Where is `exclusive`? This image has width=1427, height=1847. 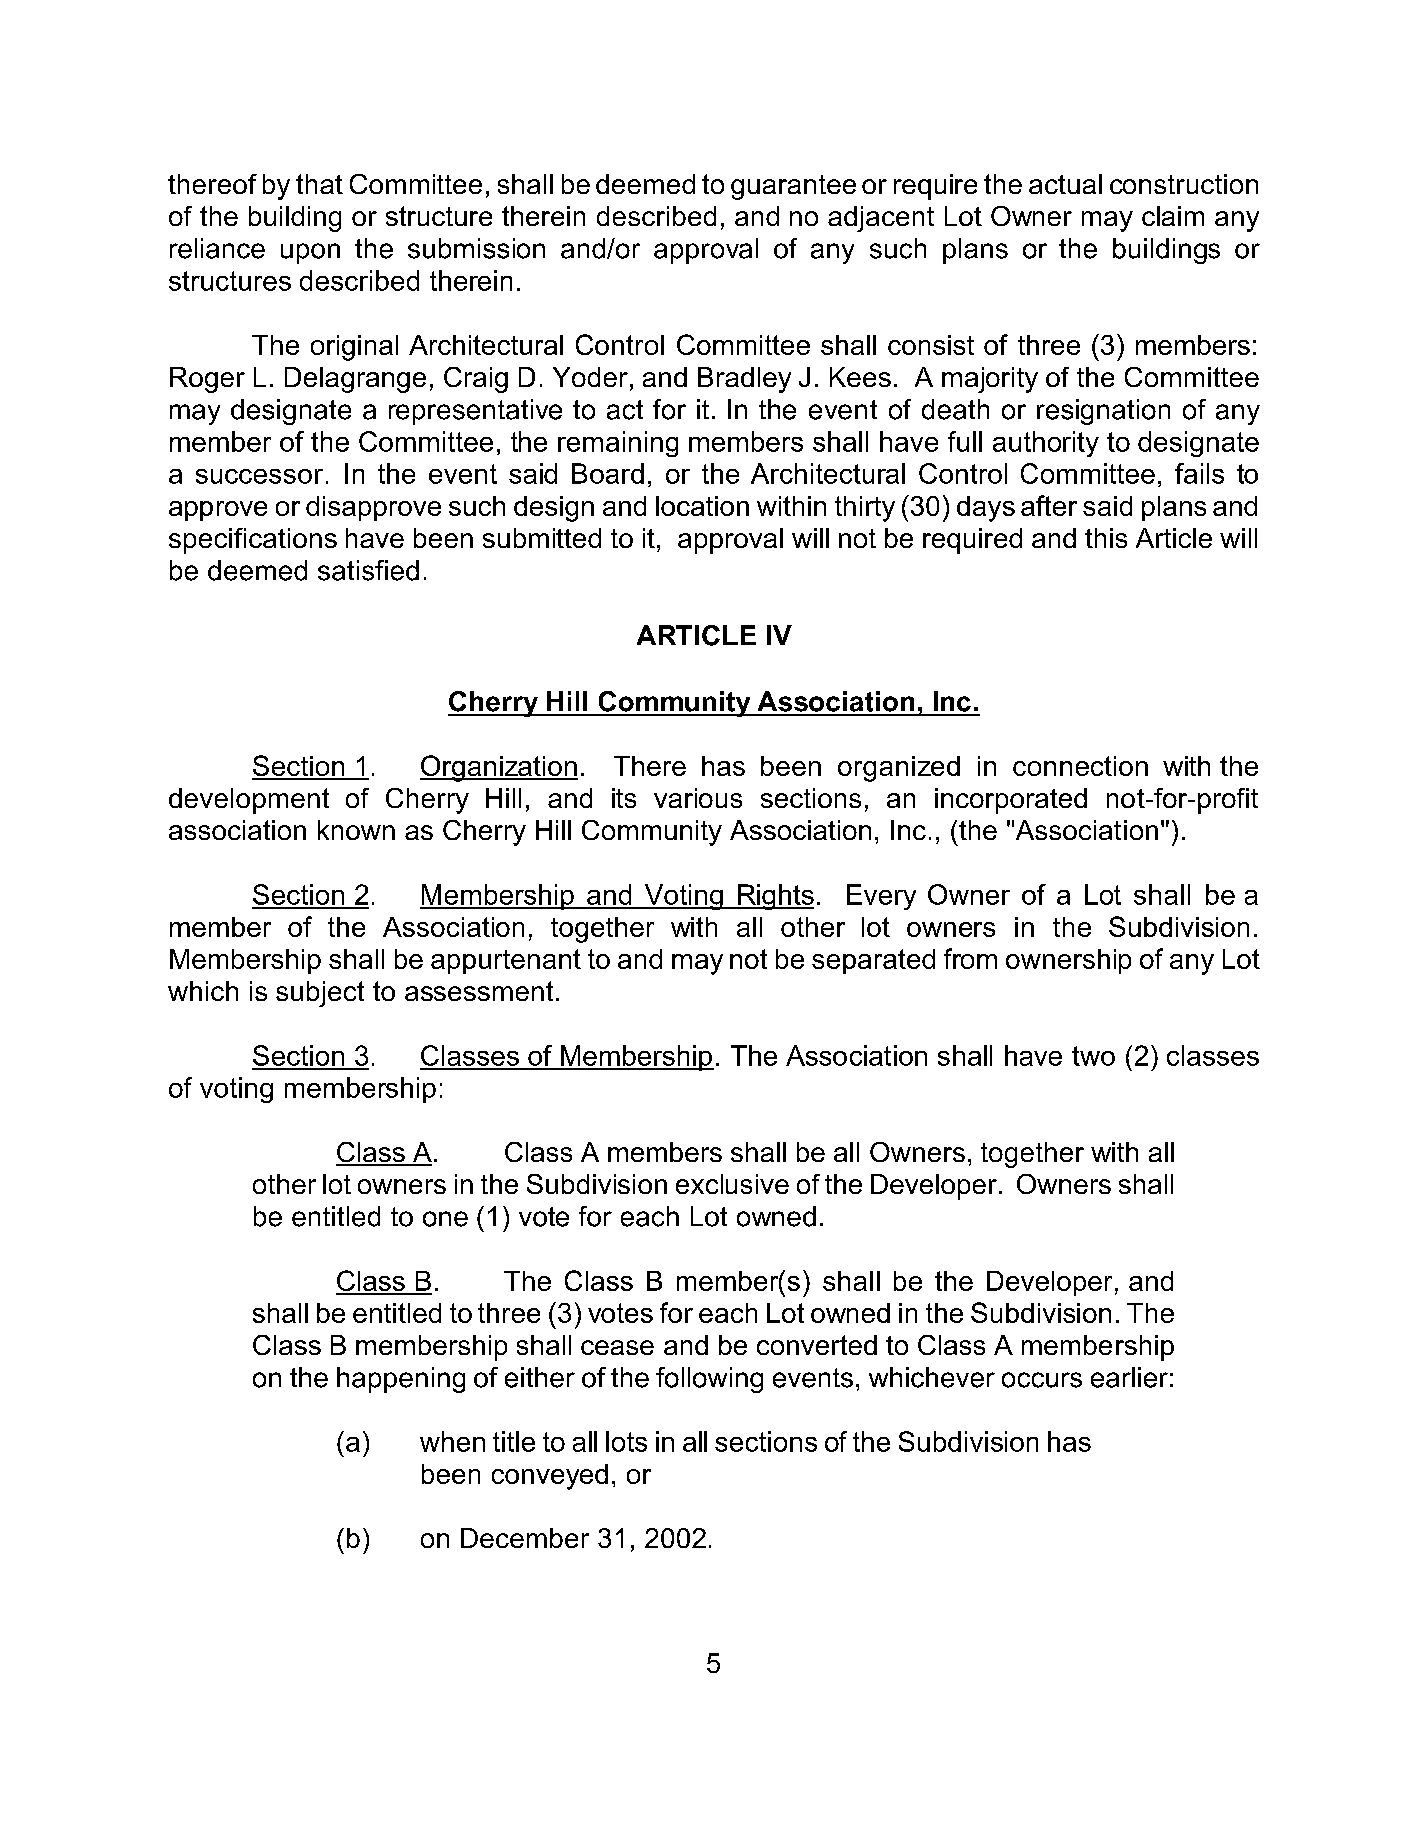
exclusive is located at coordinates (732, 1184).
